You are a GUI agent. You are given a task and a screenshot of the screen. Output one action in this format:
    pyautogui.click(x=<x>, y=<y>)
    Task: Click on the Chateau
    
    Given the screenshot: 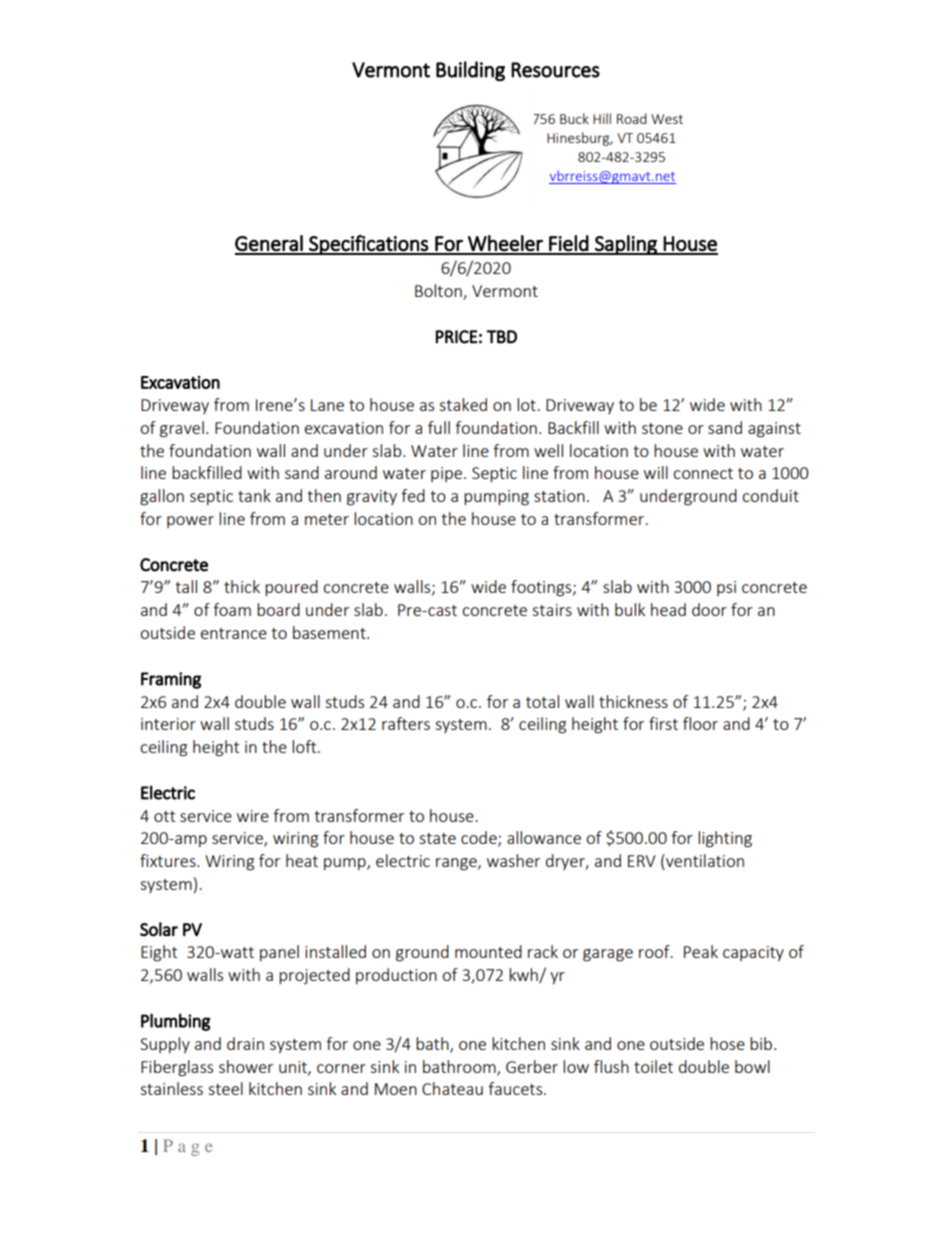 What is the action you would take?
    pyautogui.click(x=452, y=1088)
